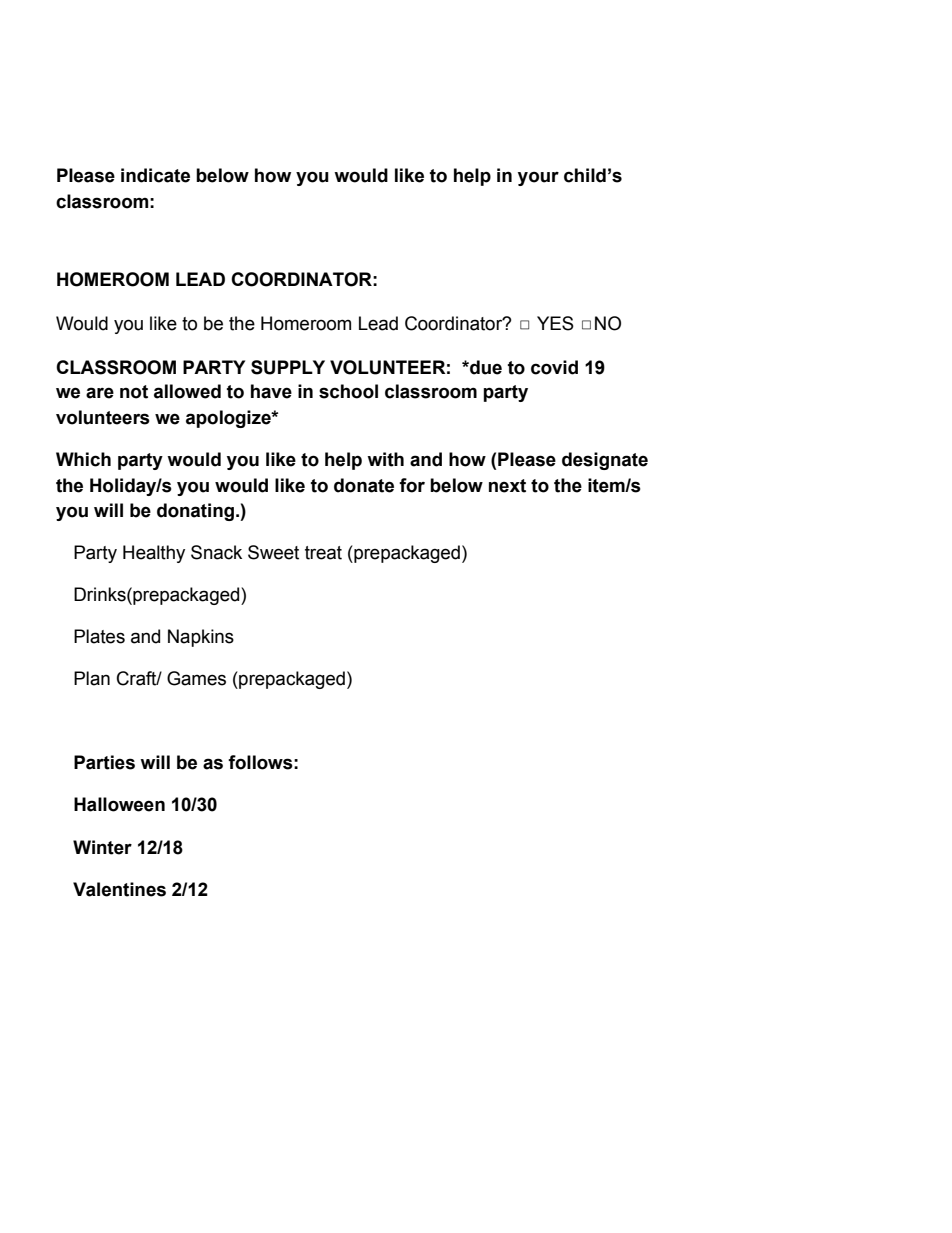 This screenshot has height=1233, width=952. Describe the element at coordinates (154, 554) in the screenshot. I see `Healthy` at that location.
